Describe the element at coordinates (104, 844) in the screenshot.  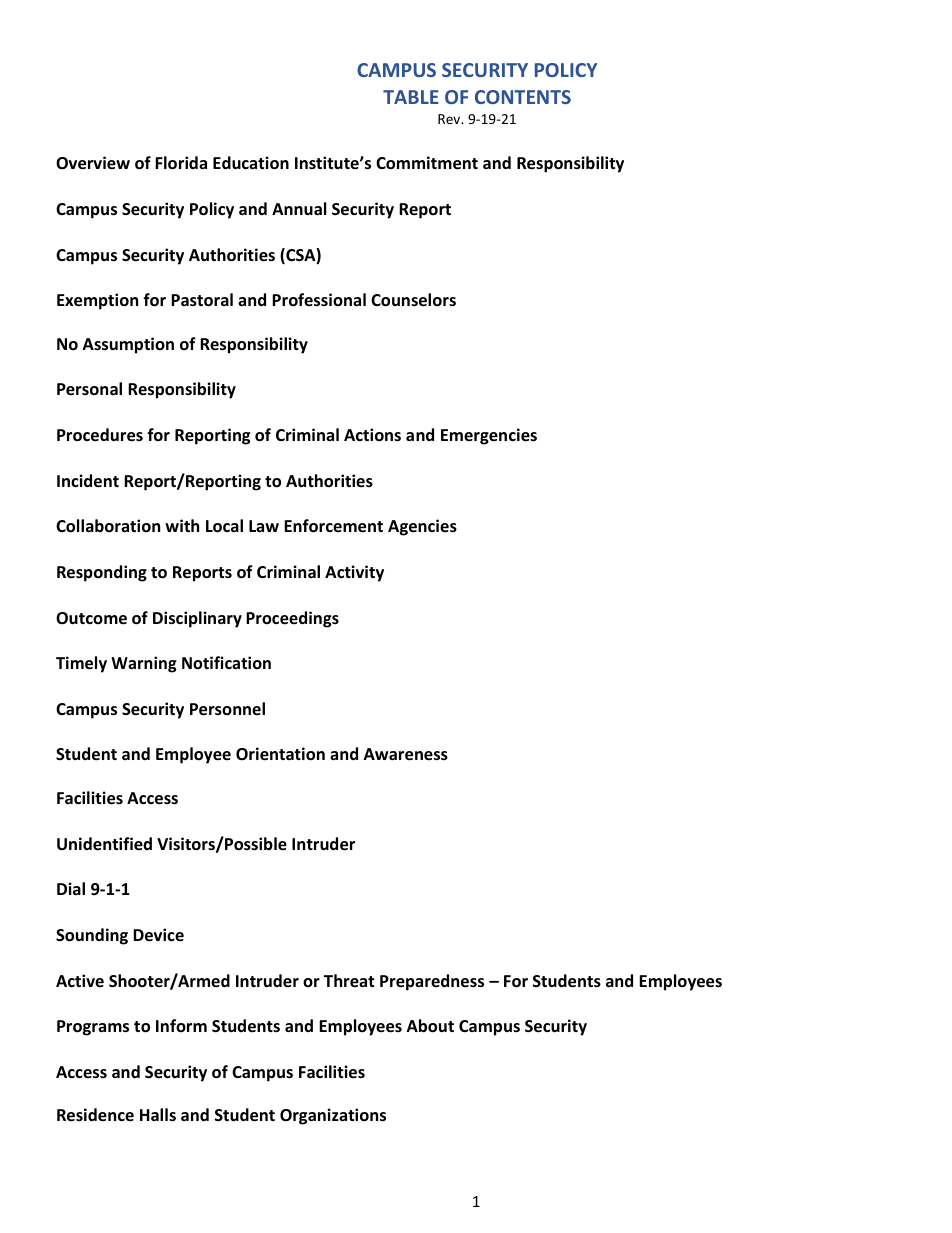
I see `Unidentified` at that location.
